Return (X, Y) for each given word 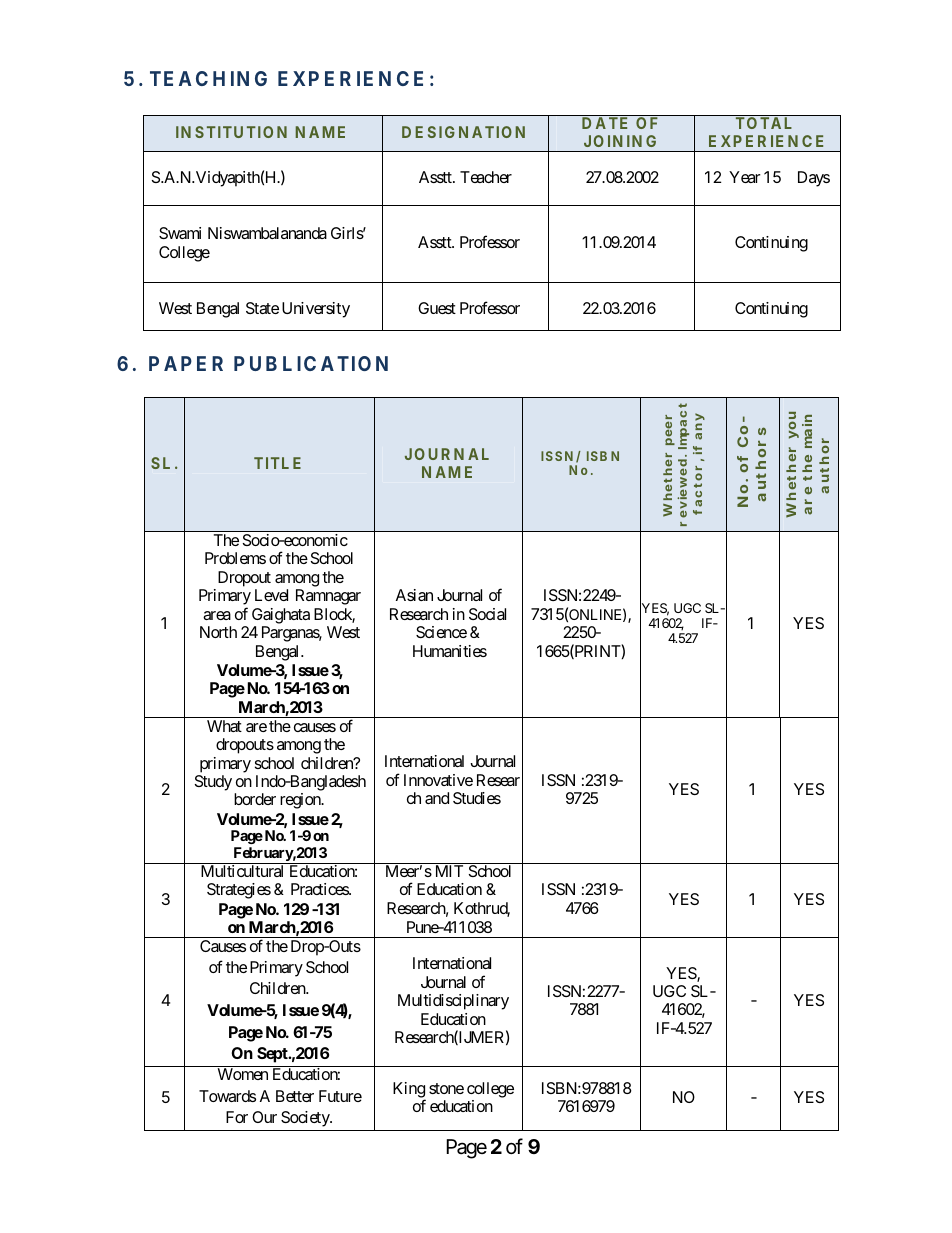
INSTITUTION (231, 132)
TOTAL (764, 123)
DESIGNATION (463, 132)
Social (487, 614)
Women (243, 1074)
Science (441, 632)
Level (271, 595)
